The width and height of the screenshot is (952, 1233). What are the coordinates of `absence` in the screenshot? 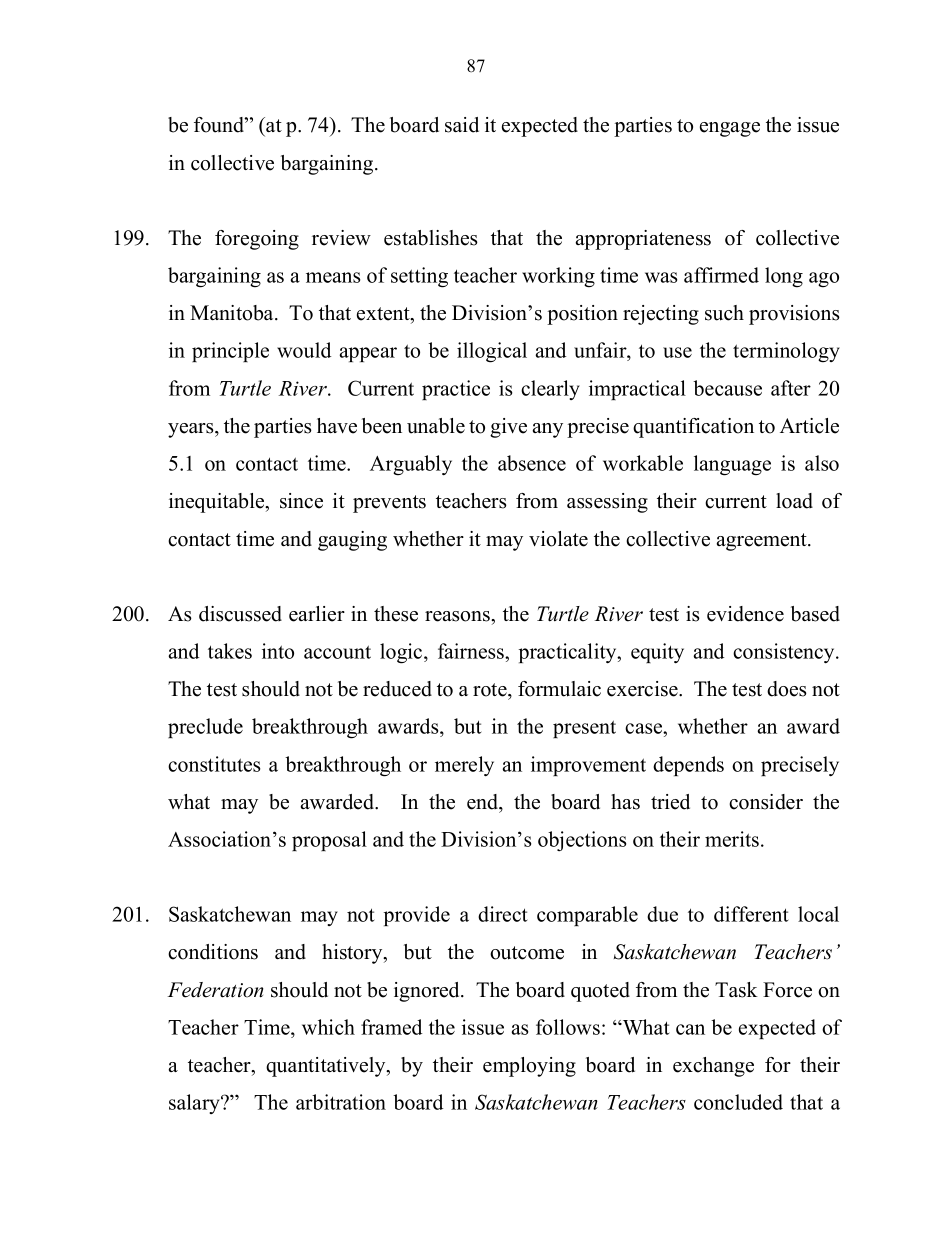 It's located at (532, 463).
